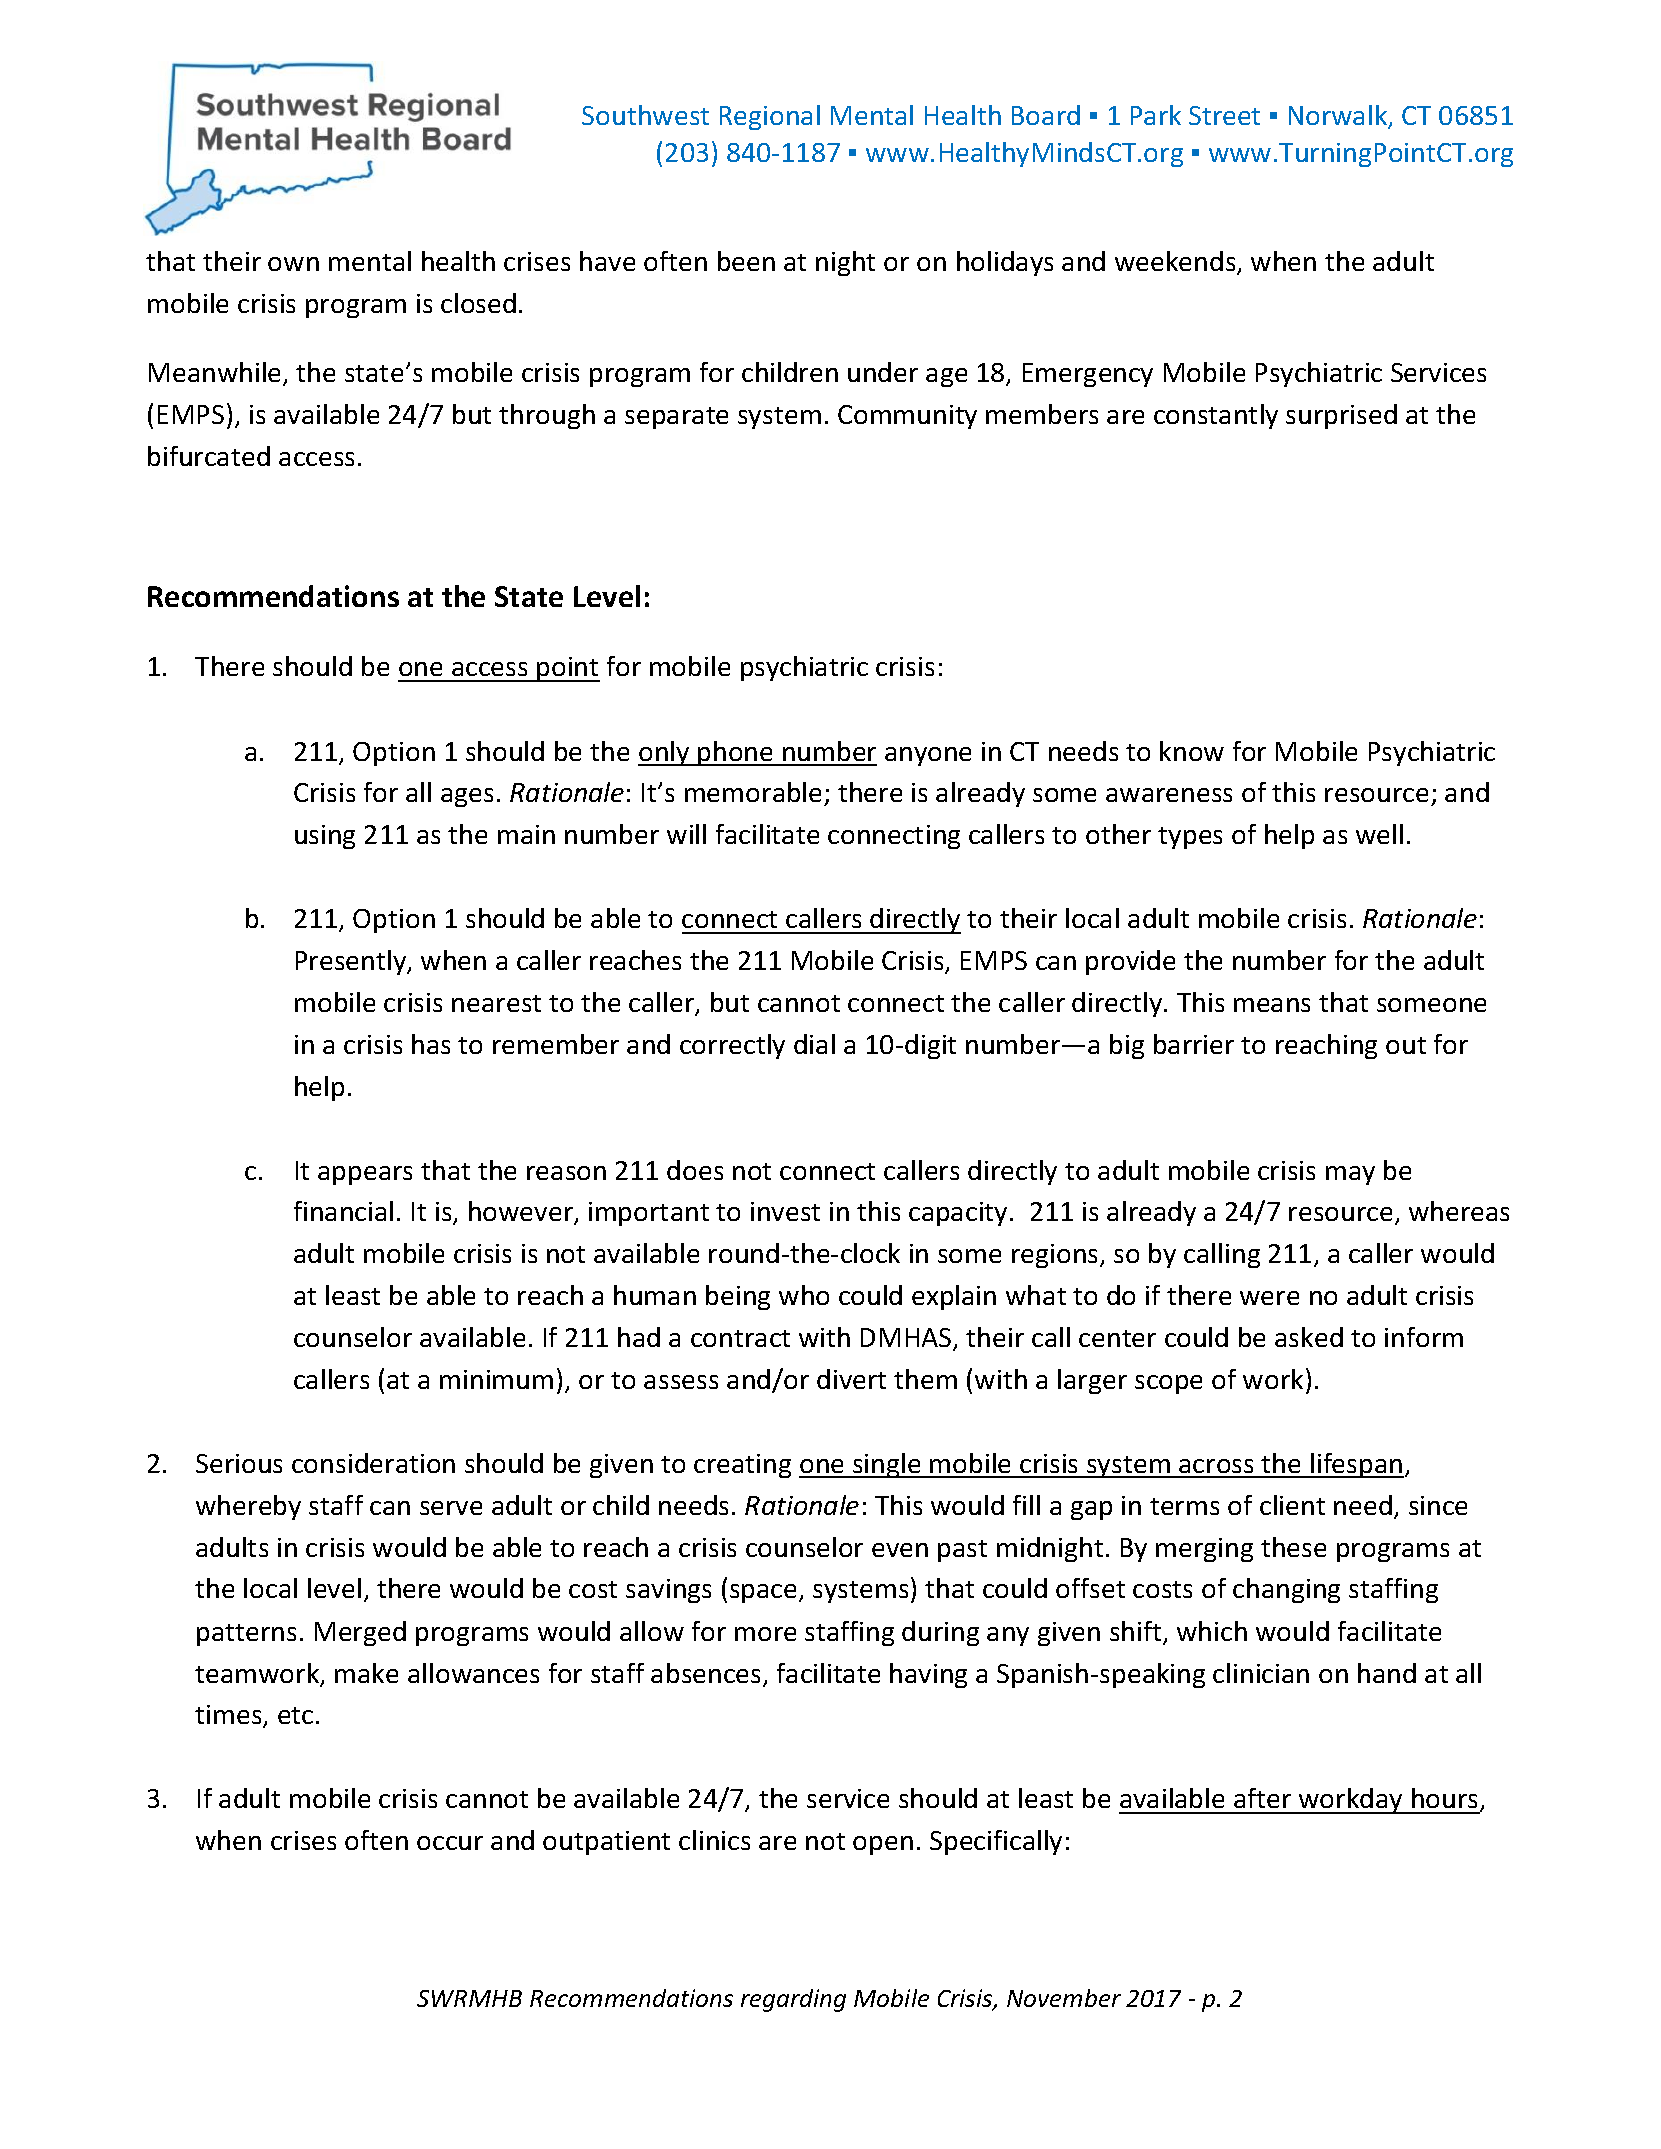 The height and width of the document is (2149, 1661). I want to click on Norwalk, so click(1339, 116).
